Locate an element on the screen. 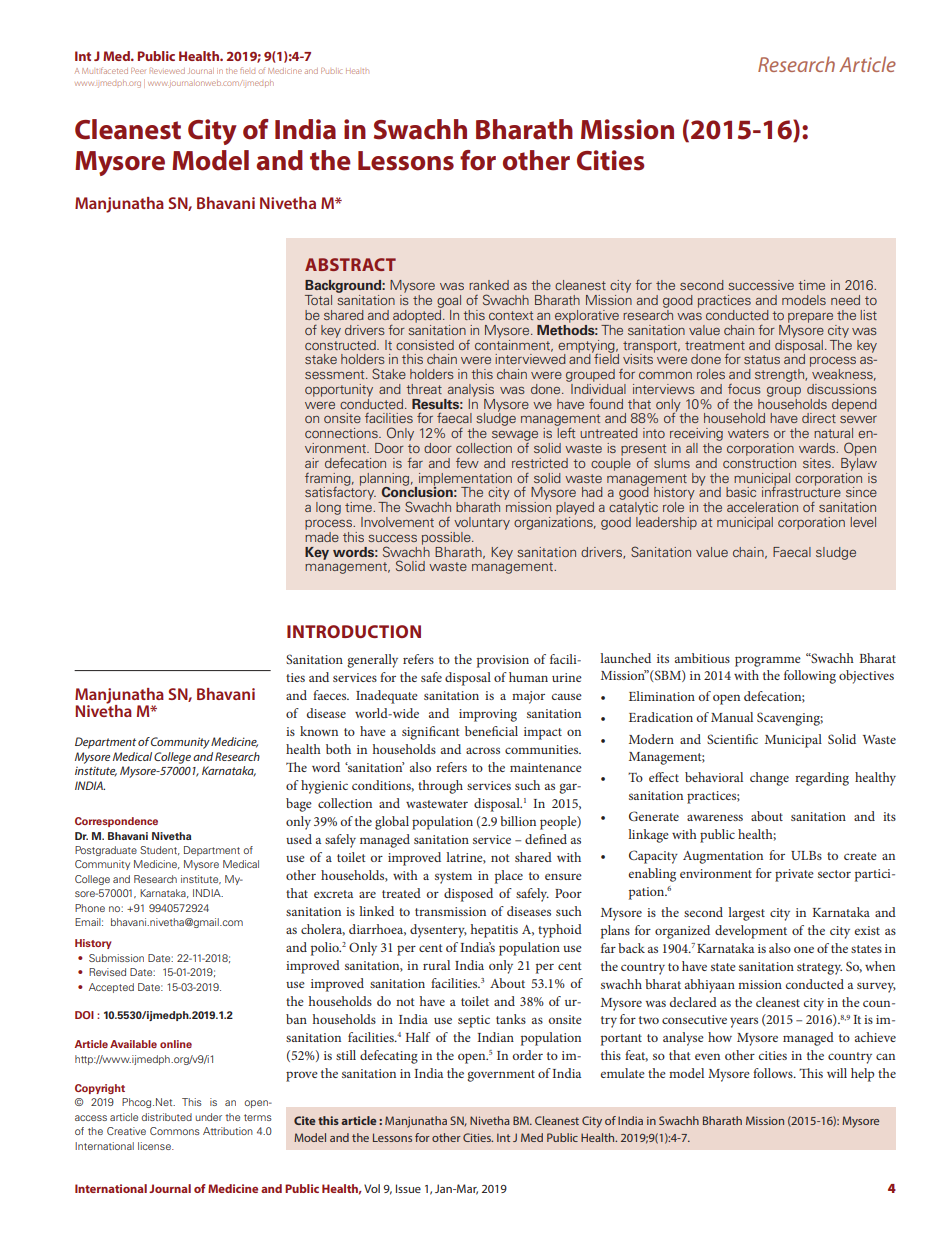 The image size is (952, 1233). need is located at coordinates (845, 300).
